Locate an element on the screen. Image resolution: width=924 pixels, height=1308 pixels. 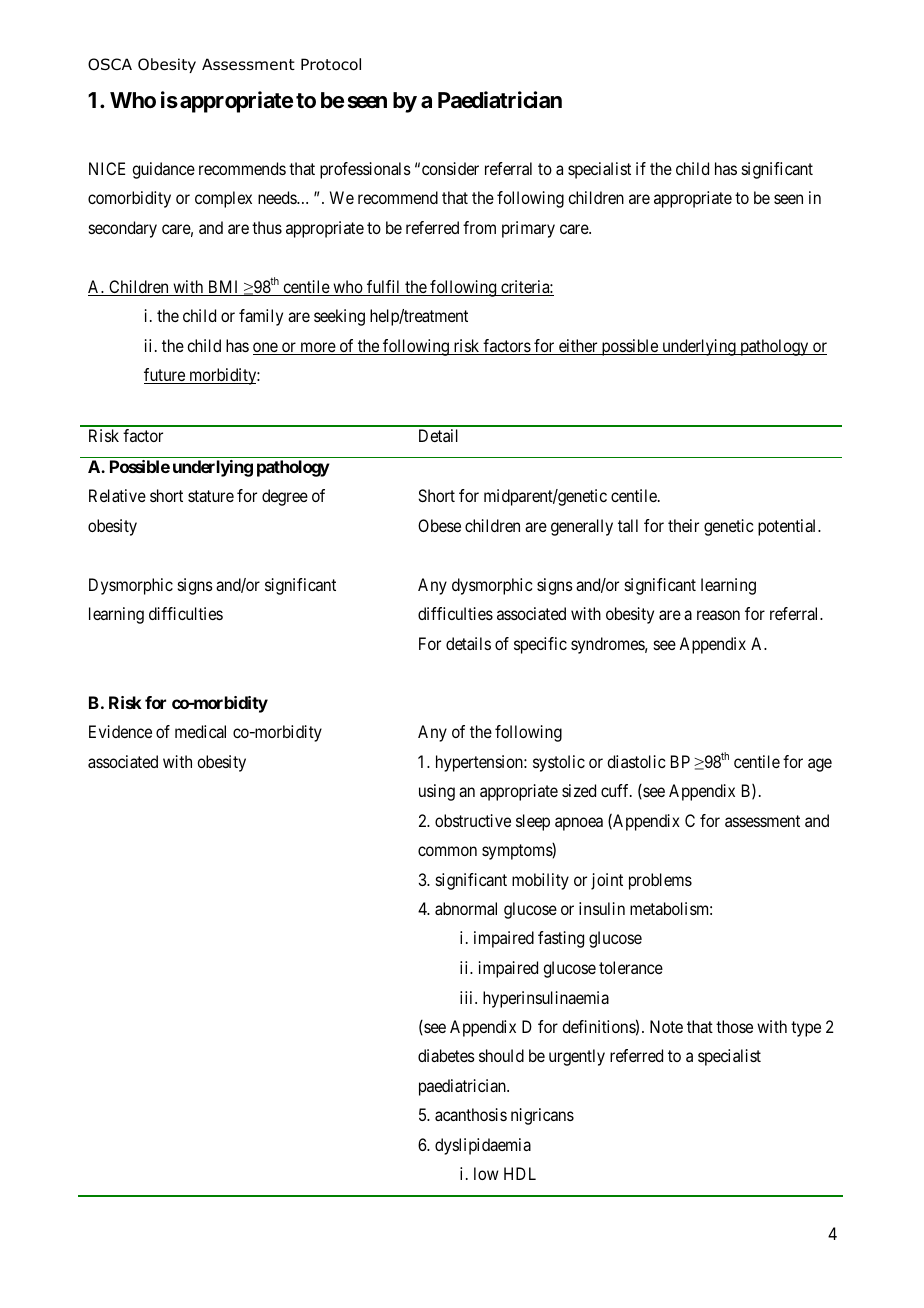
primary is located at coordinates (528, 229).
